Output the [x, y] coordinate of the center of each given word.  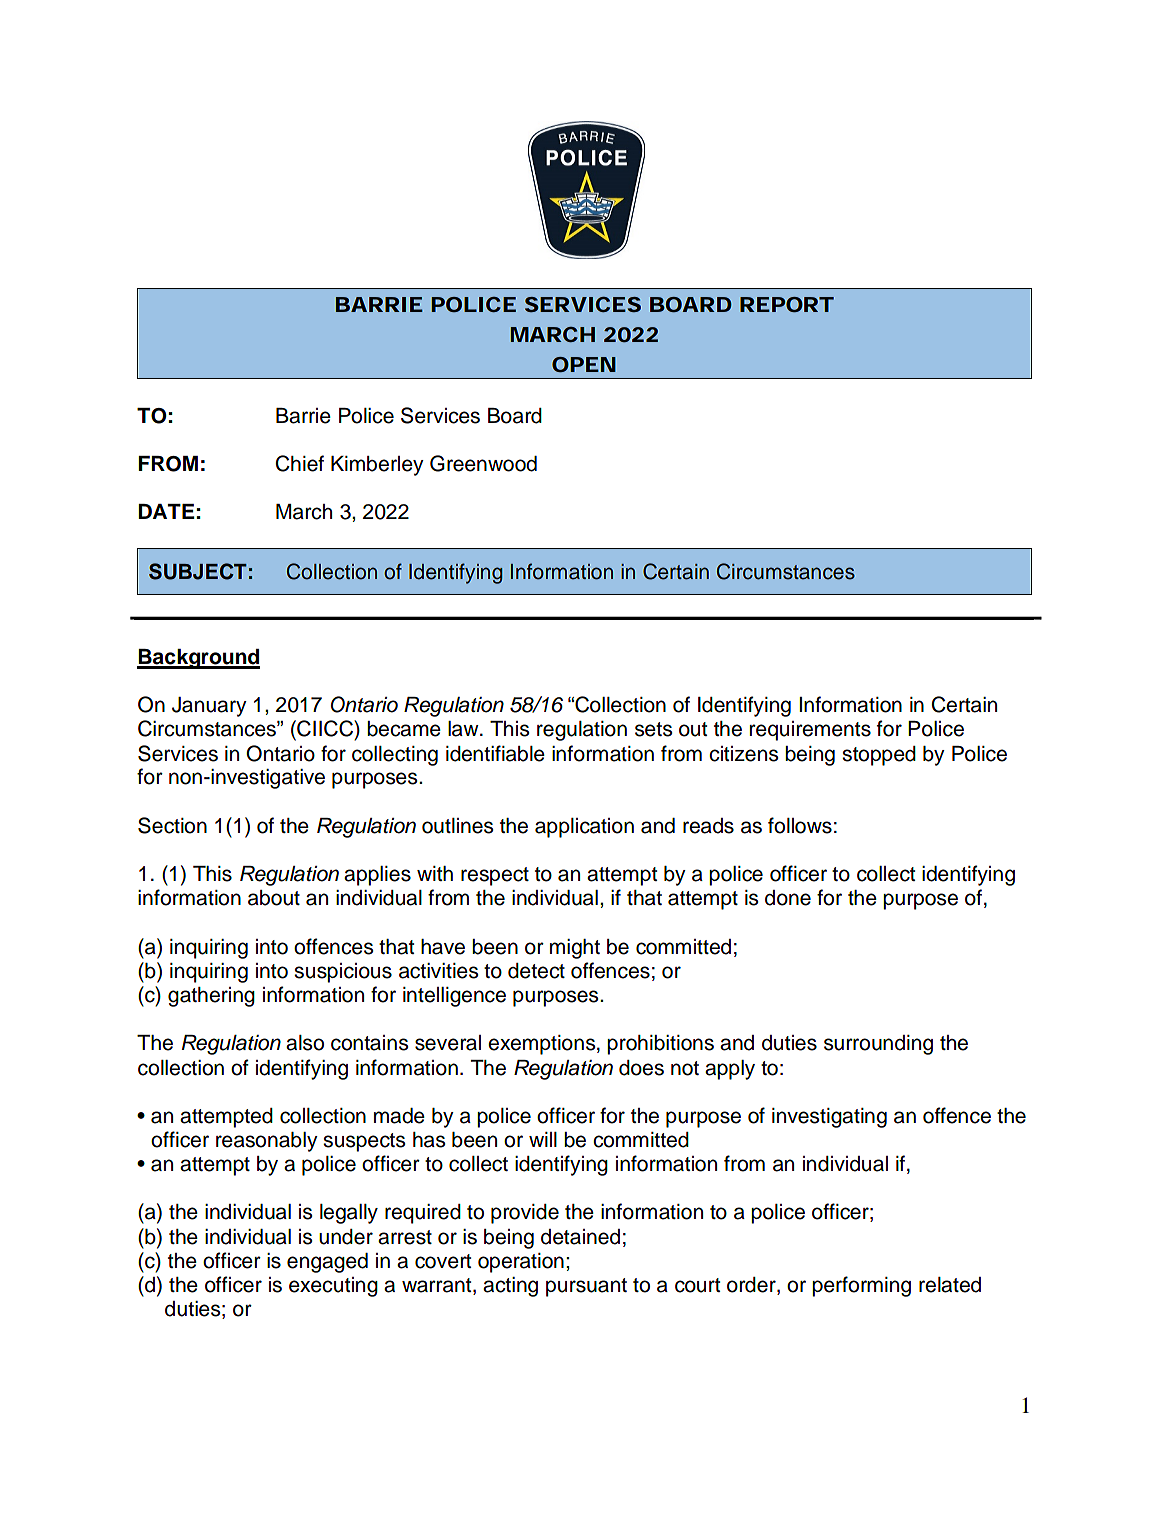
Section [172, 825]
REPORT [787, 304]
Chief [300, 463]
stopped [879, 756]
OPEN [584, 364]
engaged [327, 1263]
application [584, 828]
